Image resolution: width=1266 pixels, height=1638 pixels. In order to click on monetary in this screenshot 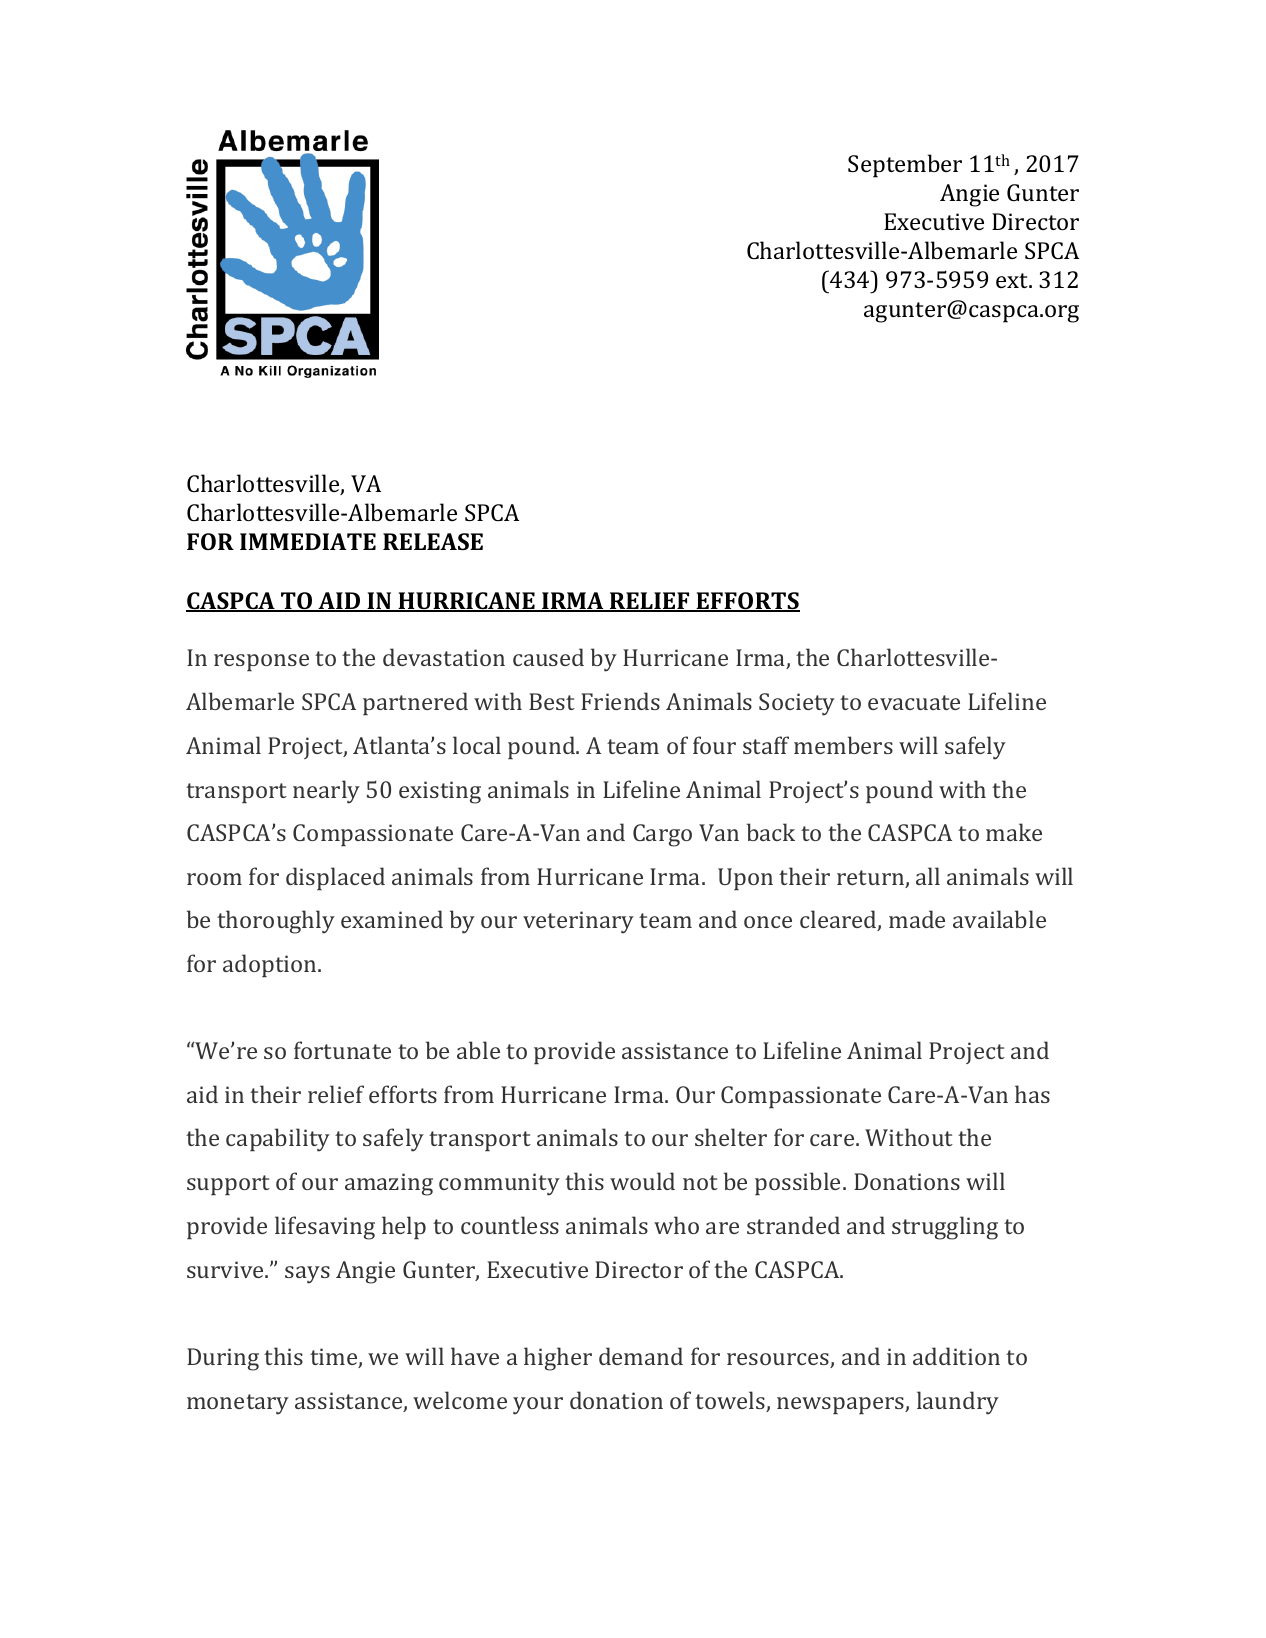, I will do `click(238, 1404)`.
